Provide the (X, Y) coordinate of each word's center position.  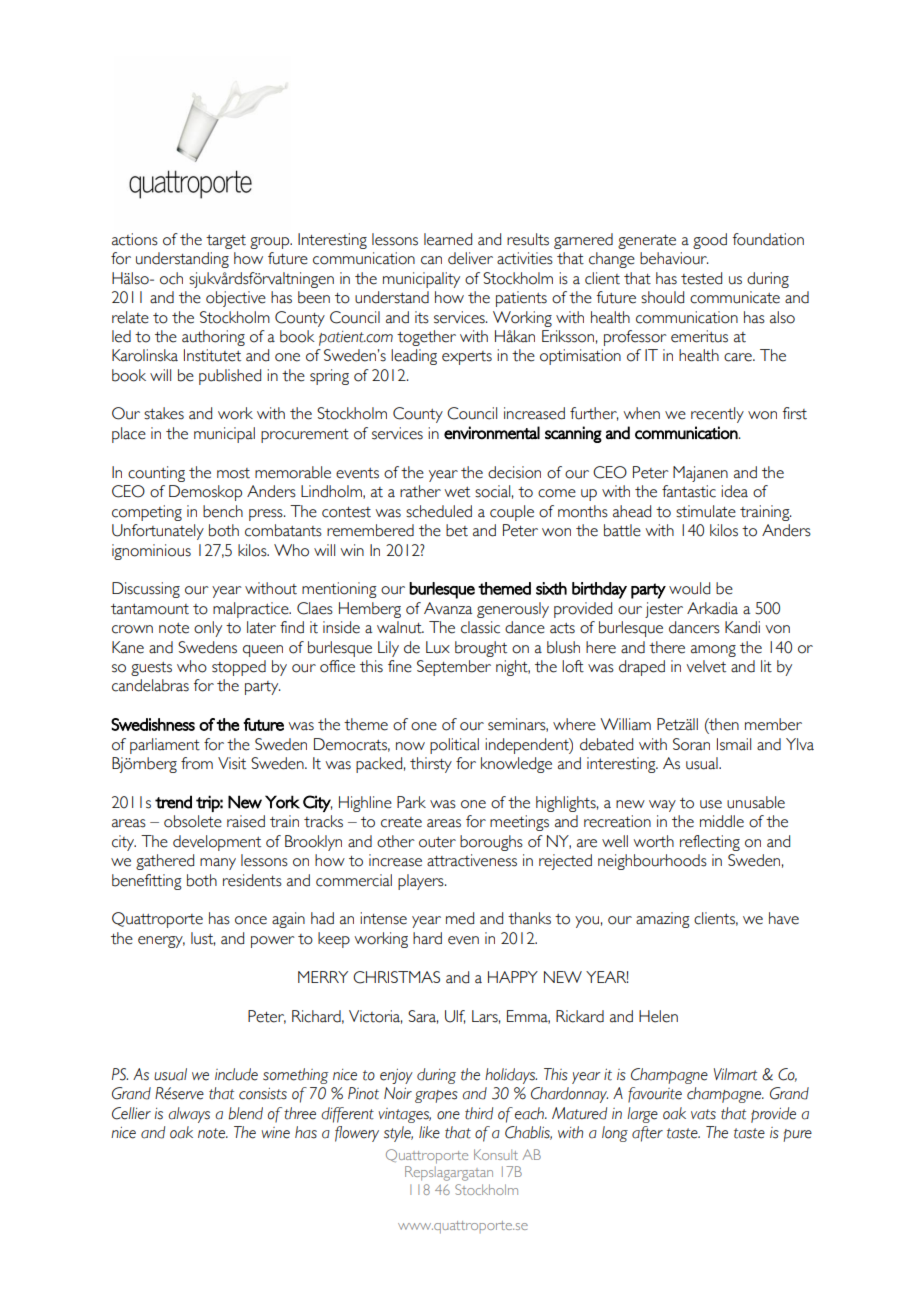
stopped (239, 668)
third (479, 1113)
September (454, 668)
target (226, 242)
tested (701, 278)
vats (703, 1114)
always (189, 1115)
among (713, 651)
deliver (470, 258)
